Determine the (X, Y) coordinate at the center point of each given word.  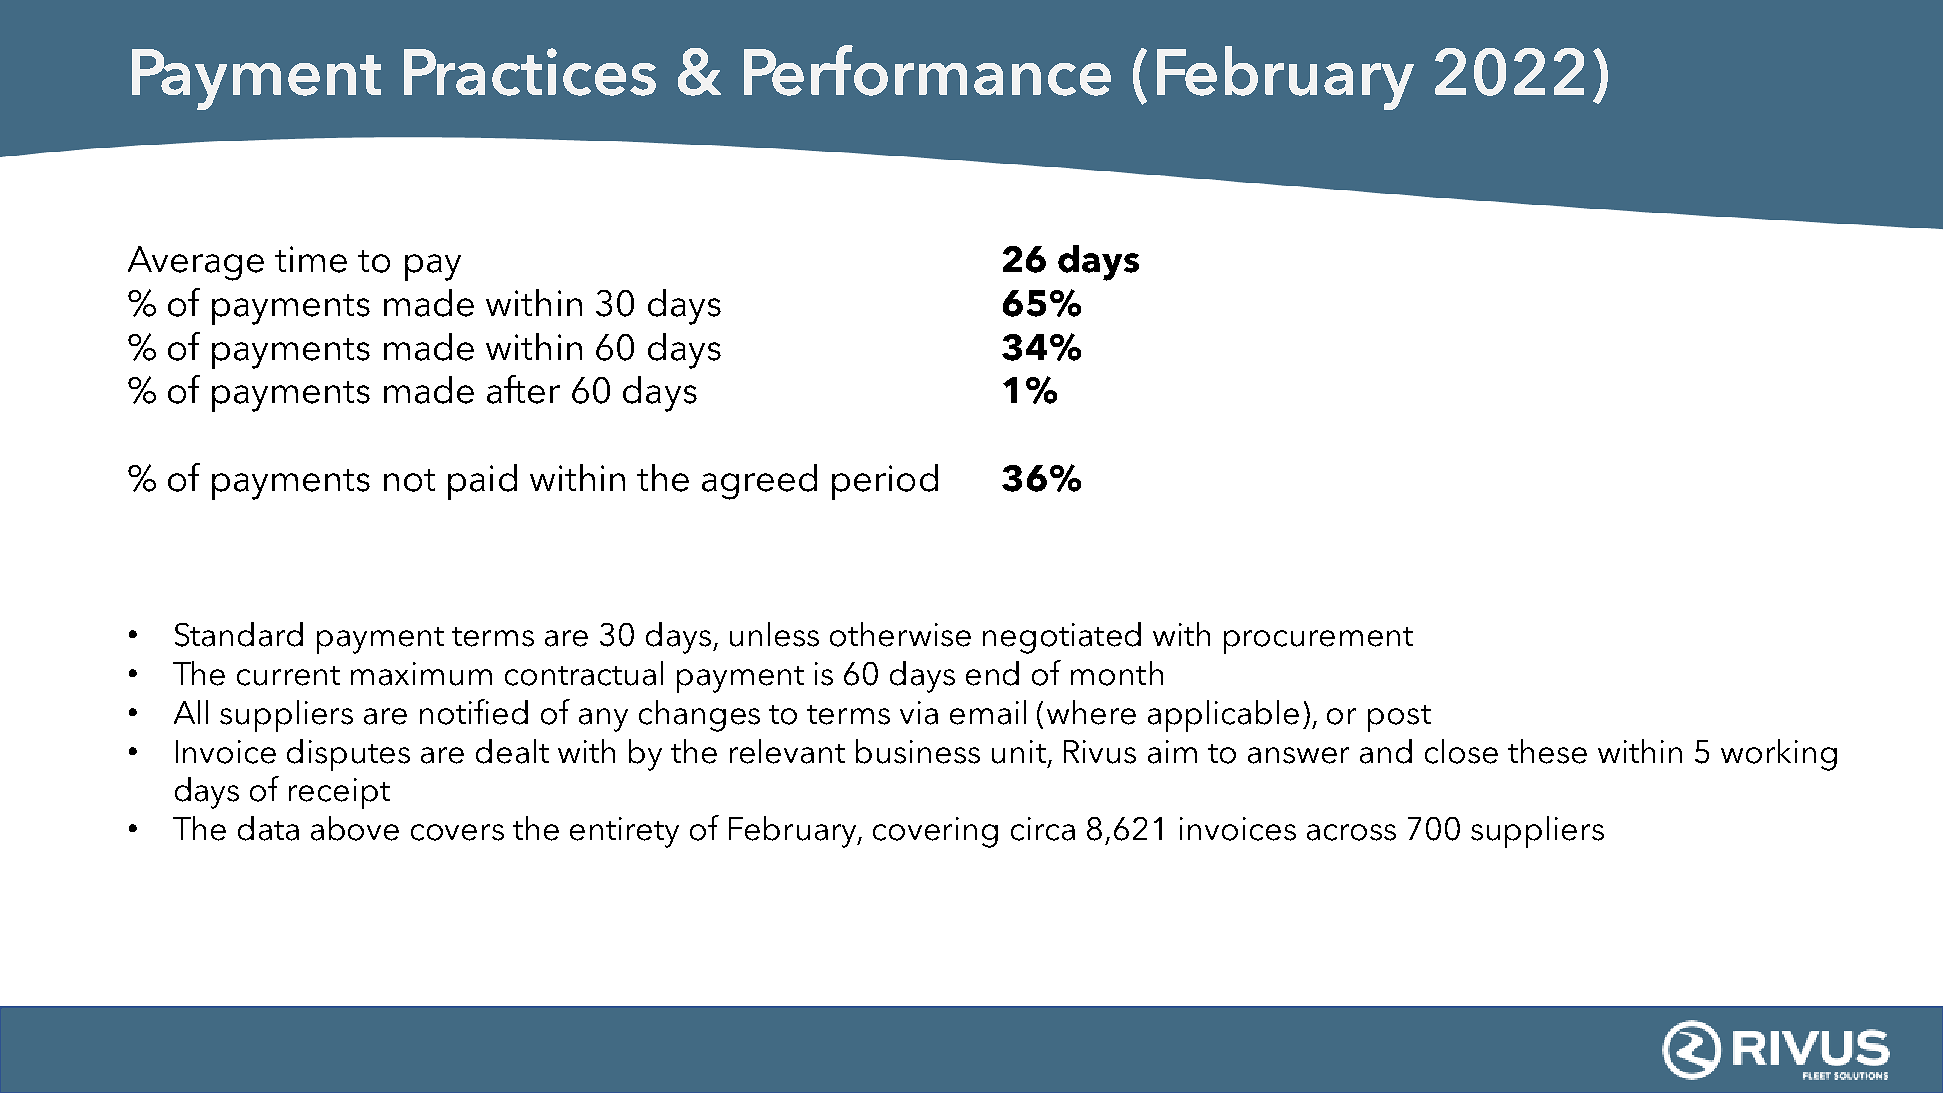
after (523, 389)
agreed (759, 482)
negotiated (1062, 638)
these (1547, 751)
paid (482, 482)
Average (196, 263)
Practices (530, 72)
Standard (239, 634)
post (1399, 718)
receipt (339, 793)
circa (1043, 829)
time (311, 259)
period (885, 482)
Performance (927, 70)
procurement (1318, 640)
